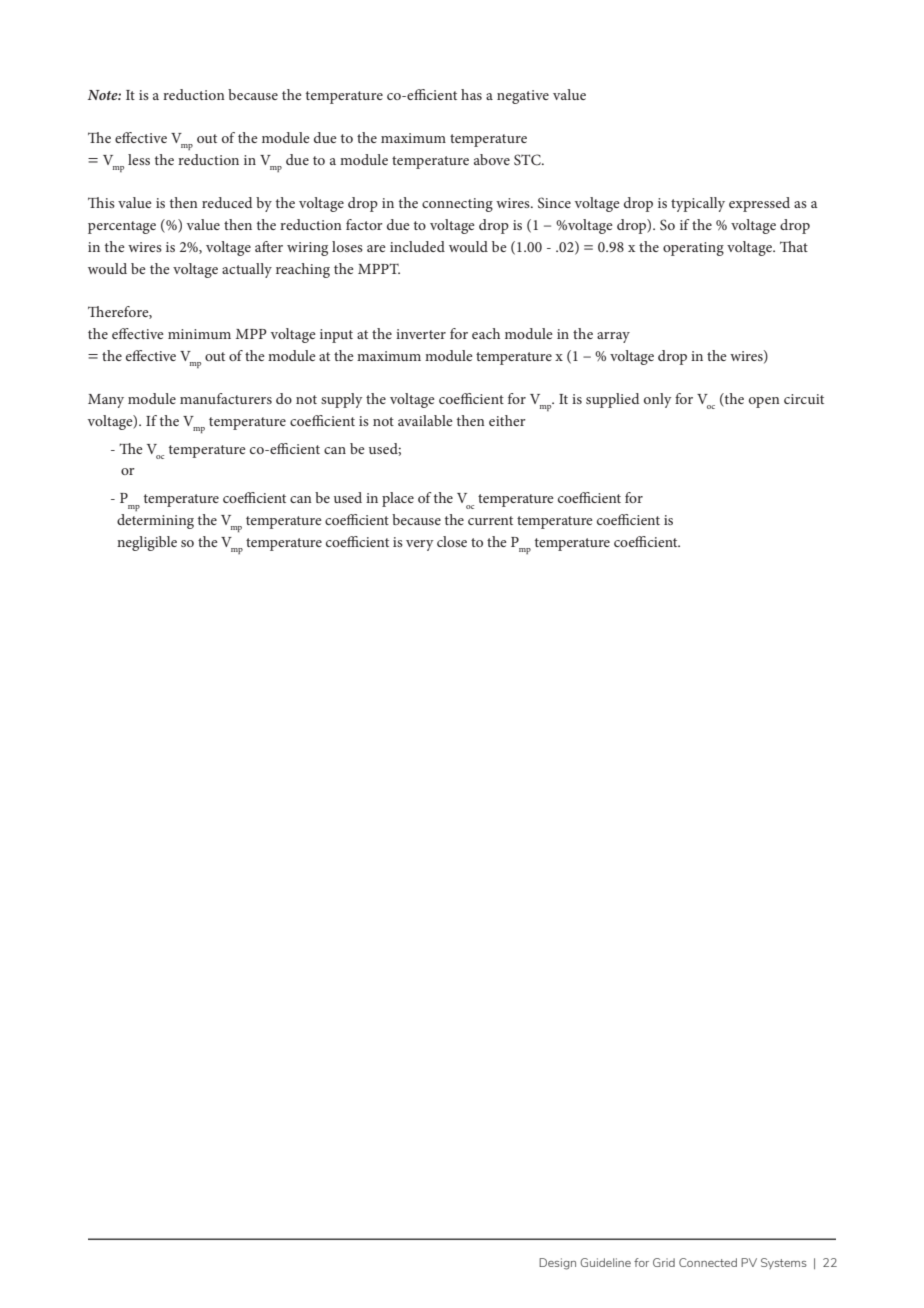  Describe the element at coordinates (139, 159) in the screenshot. I see `less` at that location.
